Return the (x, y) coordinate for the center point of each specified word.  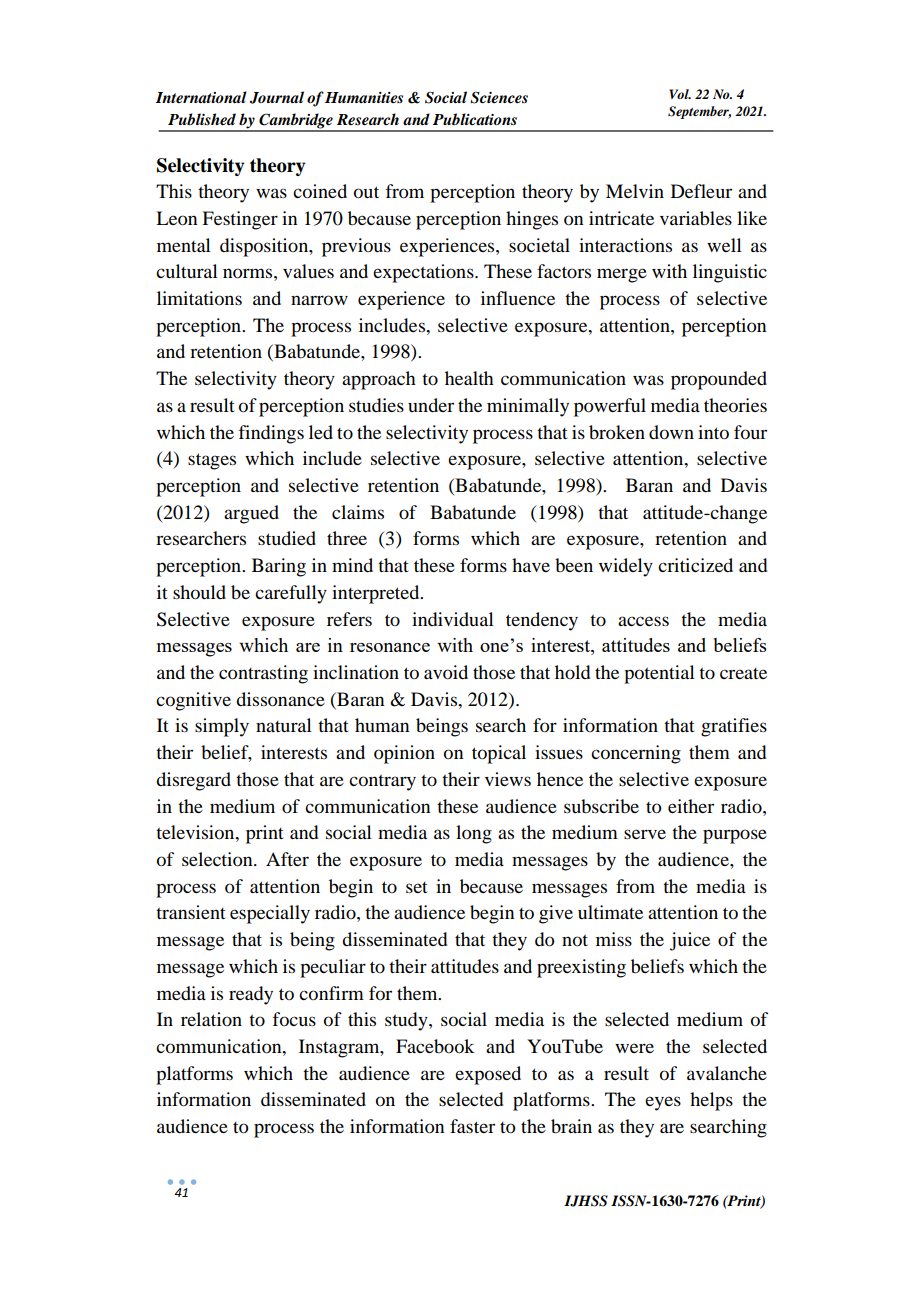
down (671, 432)
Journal (277, 97)
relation (211, 1019)
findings (271, 434)
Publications (475, 119)
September (699, 112)
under (431, 405)
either (691, 806)
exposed (488, 1075)
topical (499, 754)
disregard (193, 781)
